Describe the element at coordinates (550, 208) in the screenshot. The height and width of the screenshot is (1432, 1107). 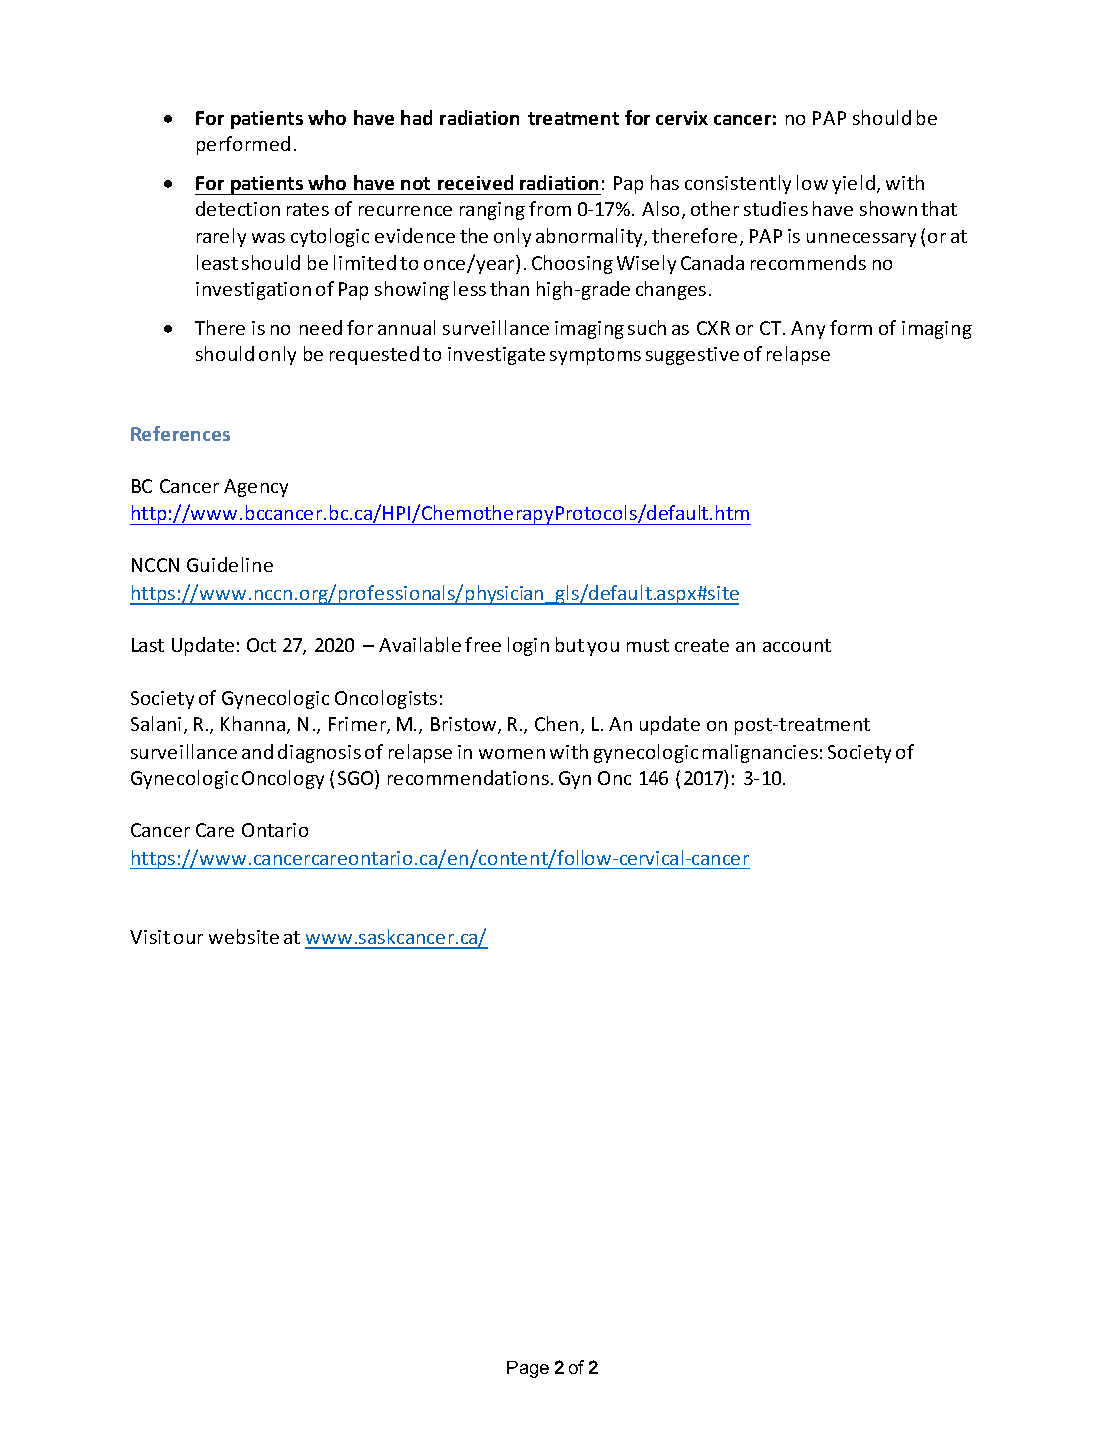
I see `from` at that location.
